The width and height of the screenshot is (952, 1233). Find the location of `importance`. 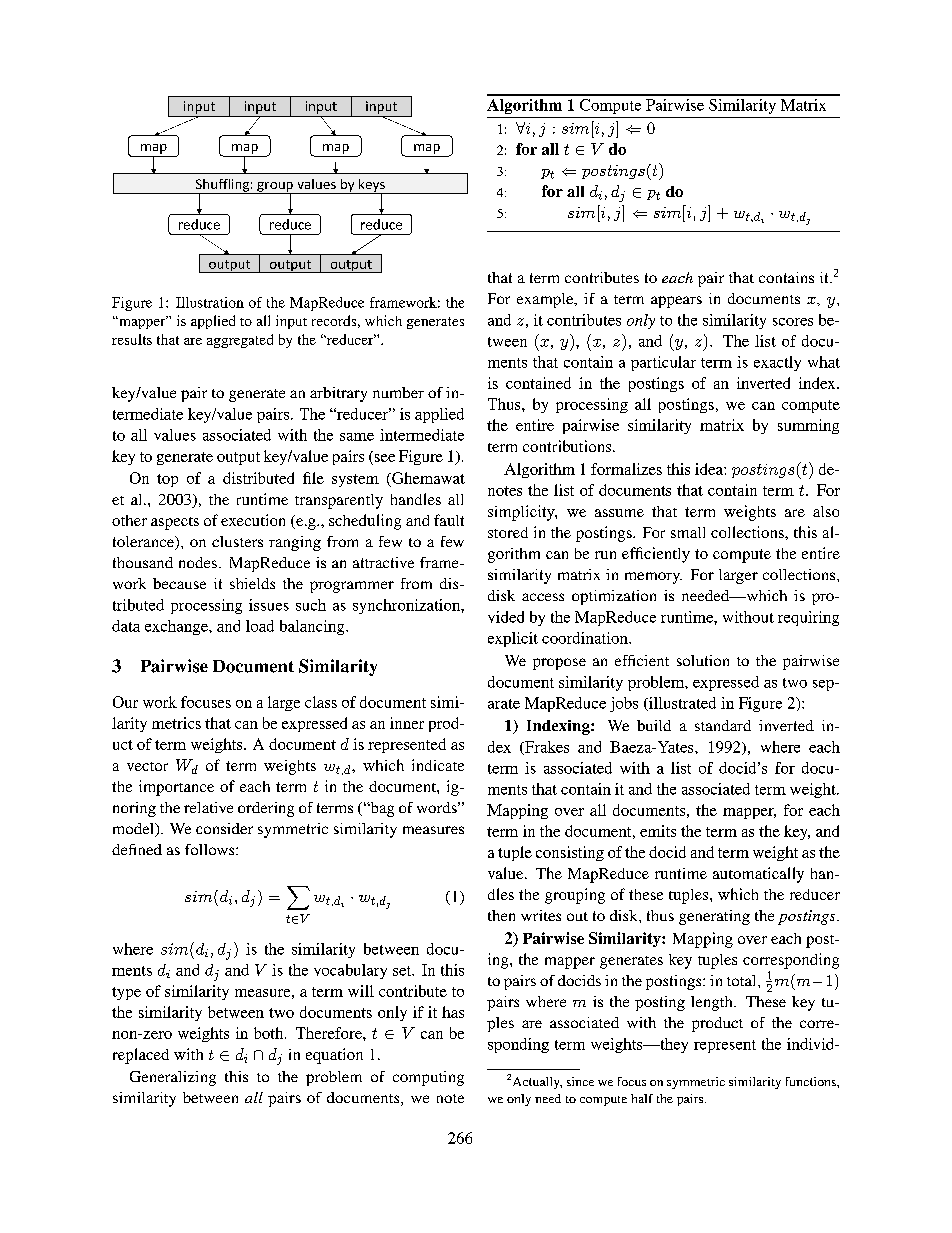

importance is located at coordinates (176, 788).
